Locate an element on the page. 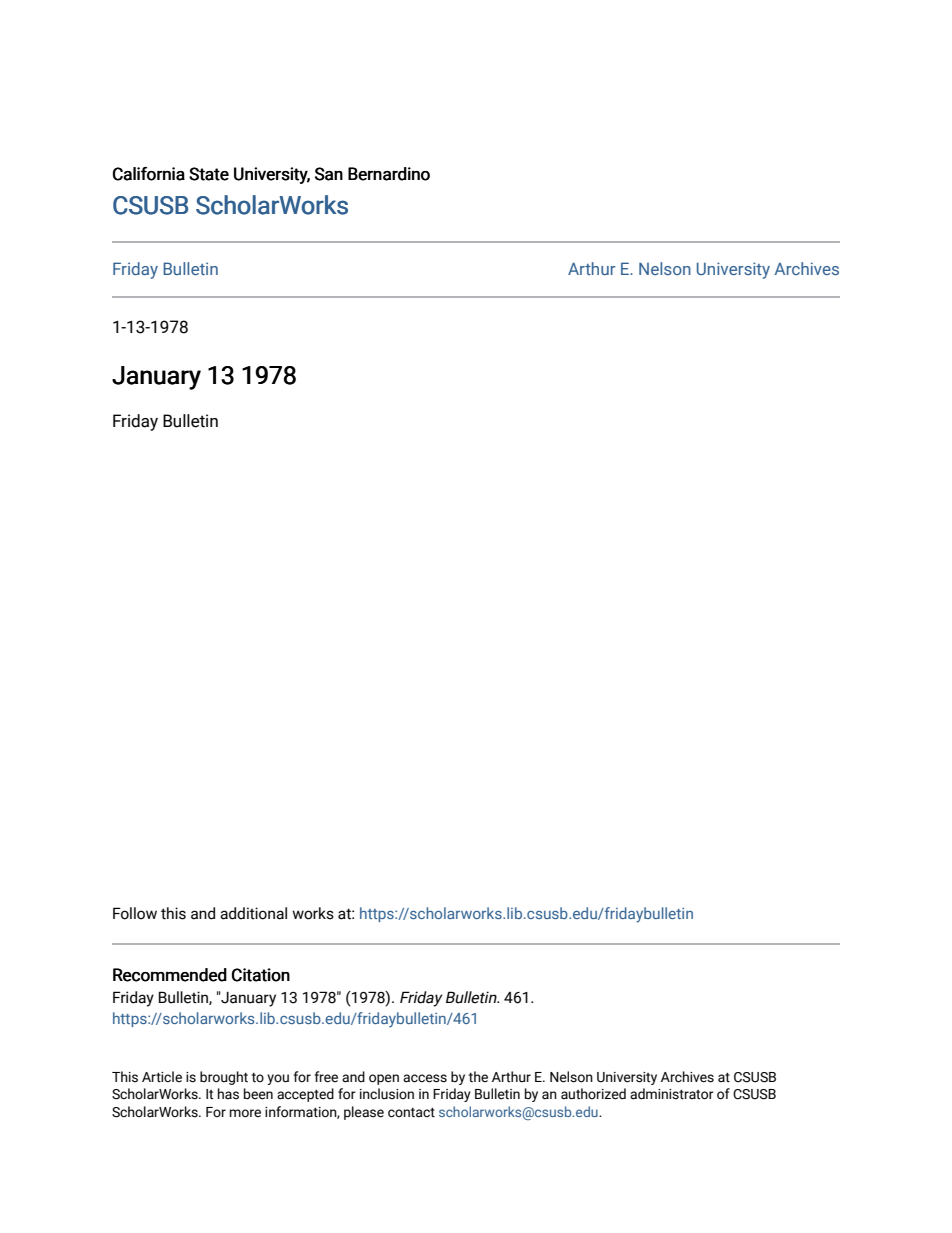 Image resolution: width=952 pixels, height=1233 pixels. authorized is located at coordinates (593, 1094).
